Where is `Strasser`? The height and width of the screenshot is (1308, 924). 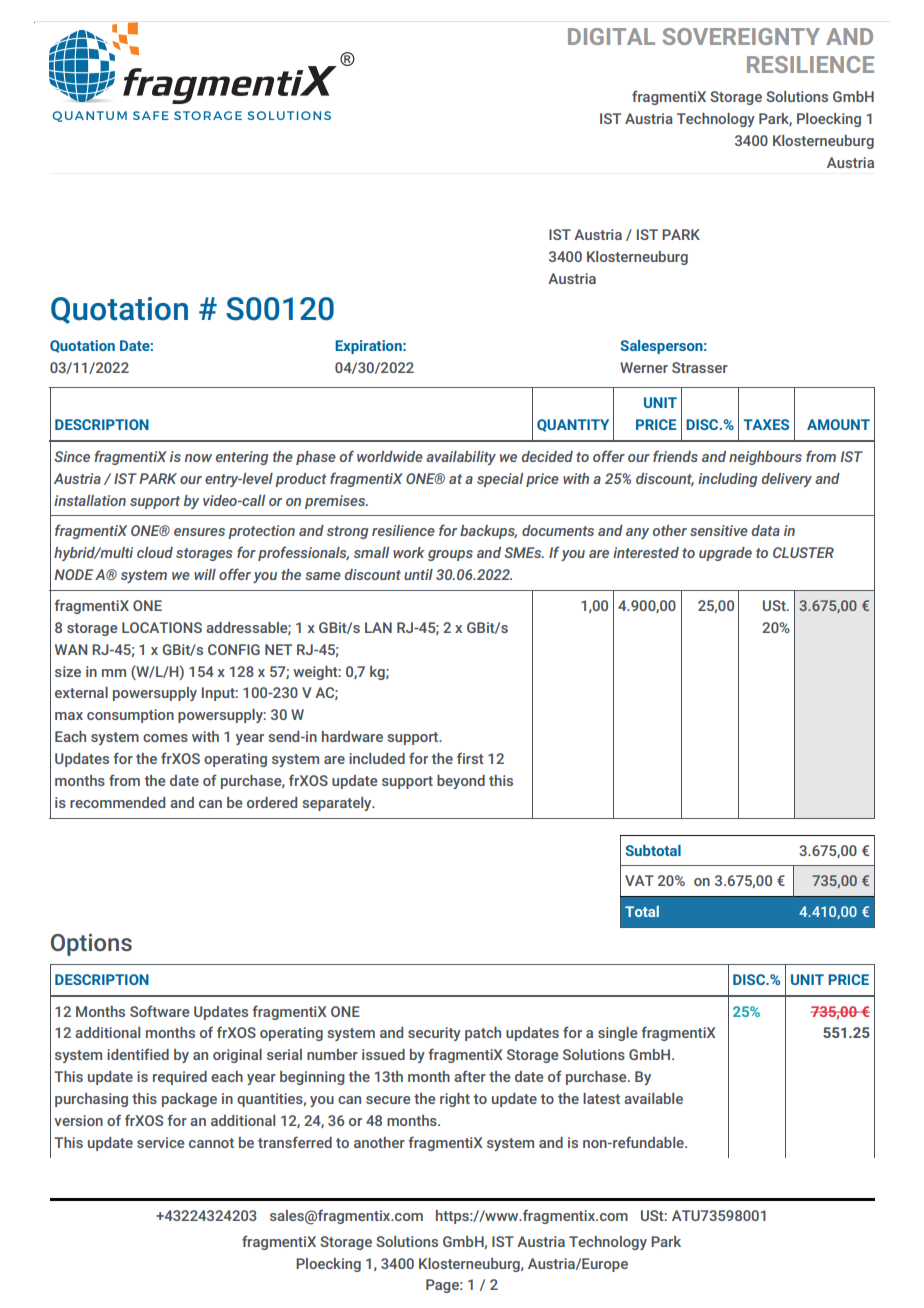
Strasser is located at coordinates (700, 367).
